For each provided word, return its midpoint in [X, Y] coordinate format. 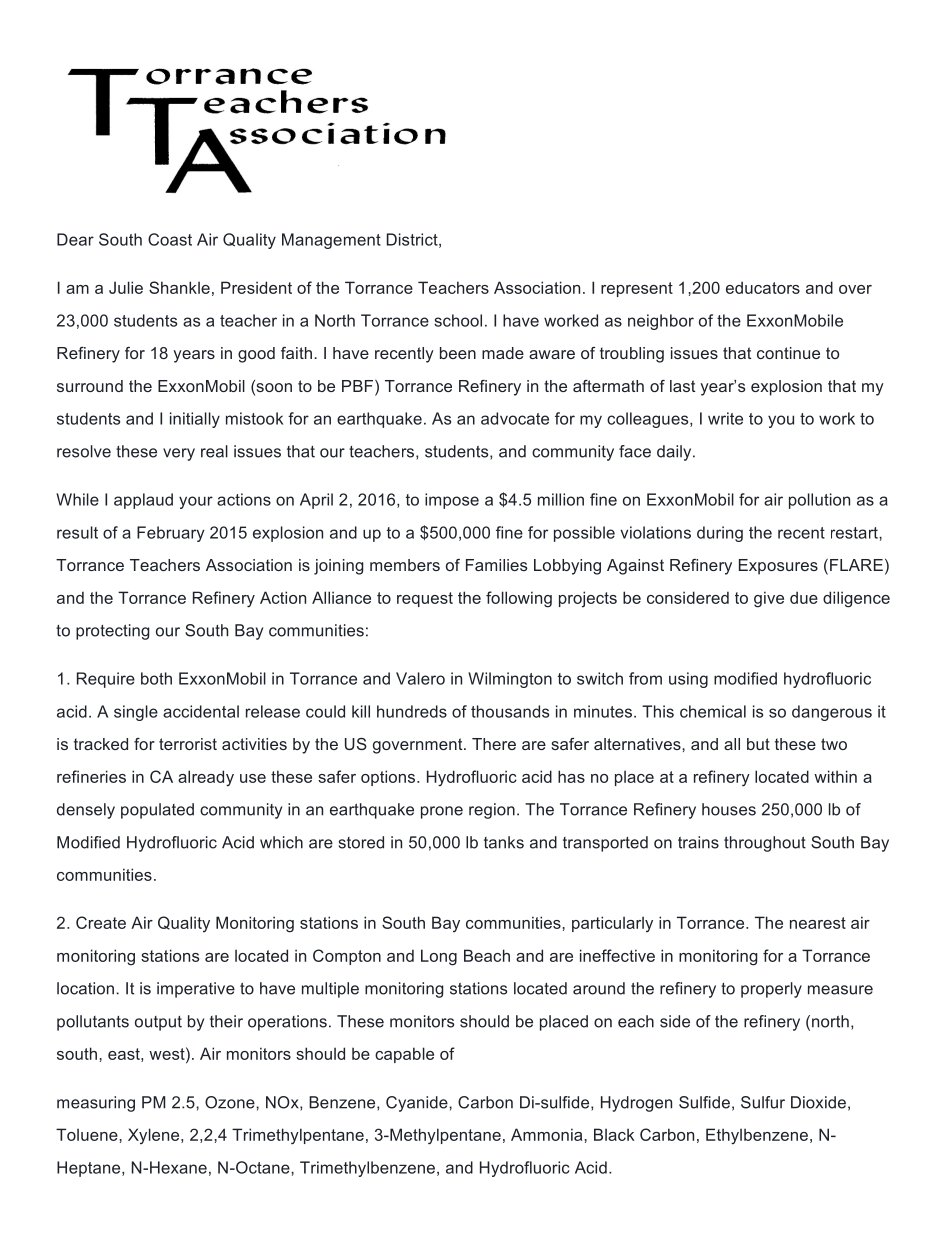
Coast [170, 239]
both [156, 678]
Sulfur [763, 1102]
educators [763, 287]
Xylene [155, 1136]
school [458, 320]
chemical [713, 711]
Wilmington [510, 680]
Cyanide [418, 1104]
